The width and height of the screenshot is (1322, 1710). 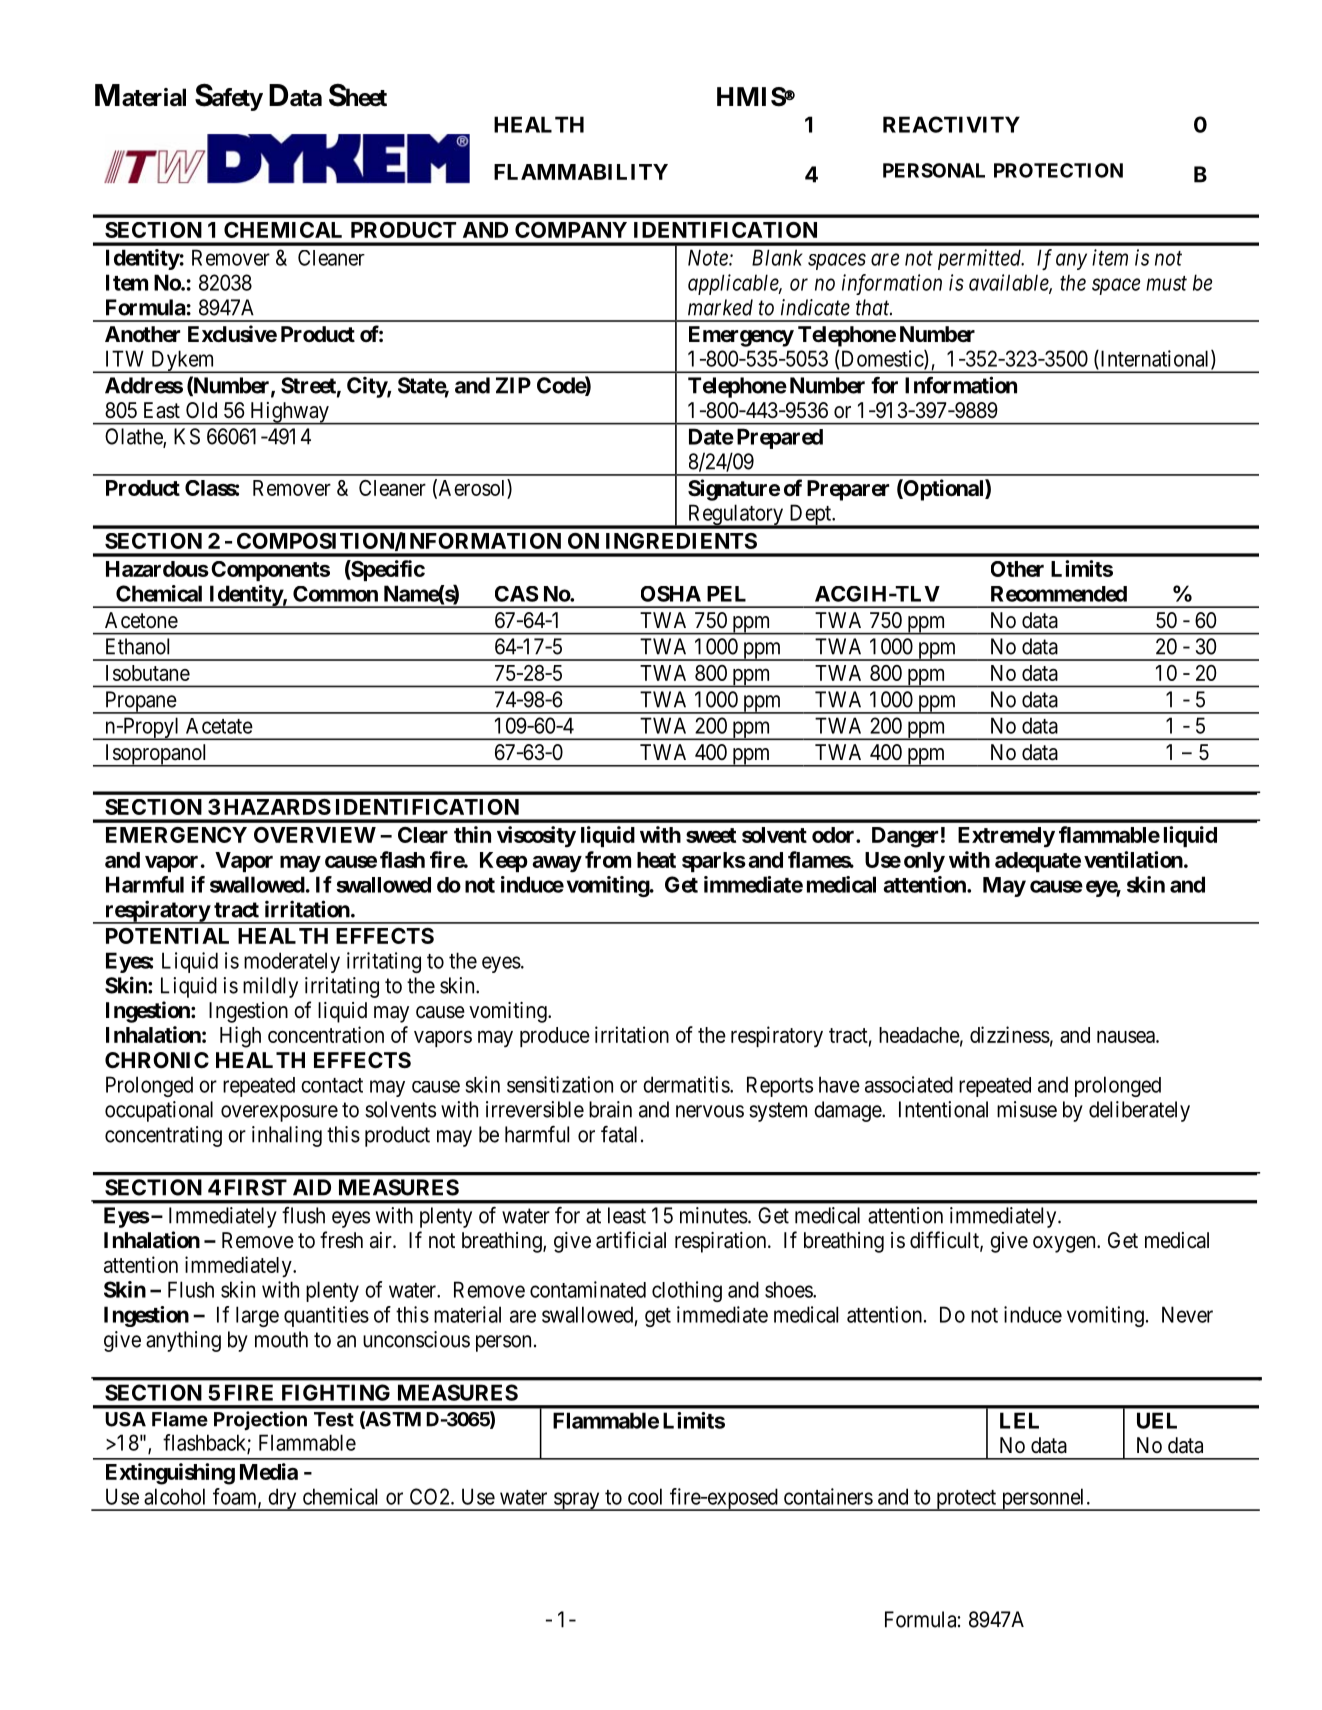 What do you see at coordinates (645, 1496) in the screenshot?
I see `cool` at bounding box center [645, 1496].
